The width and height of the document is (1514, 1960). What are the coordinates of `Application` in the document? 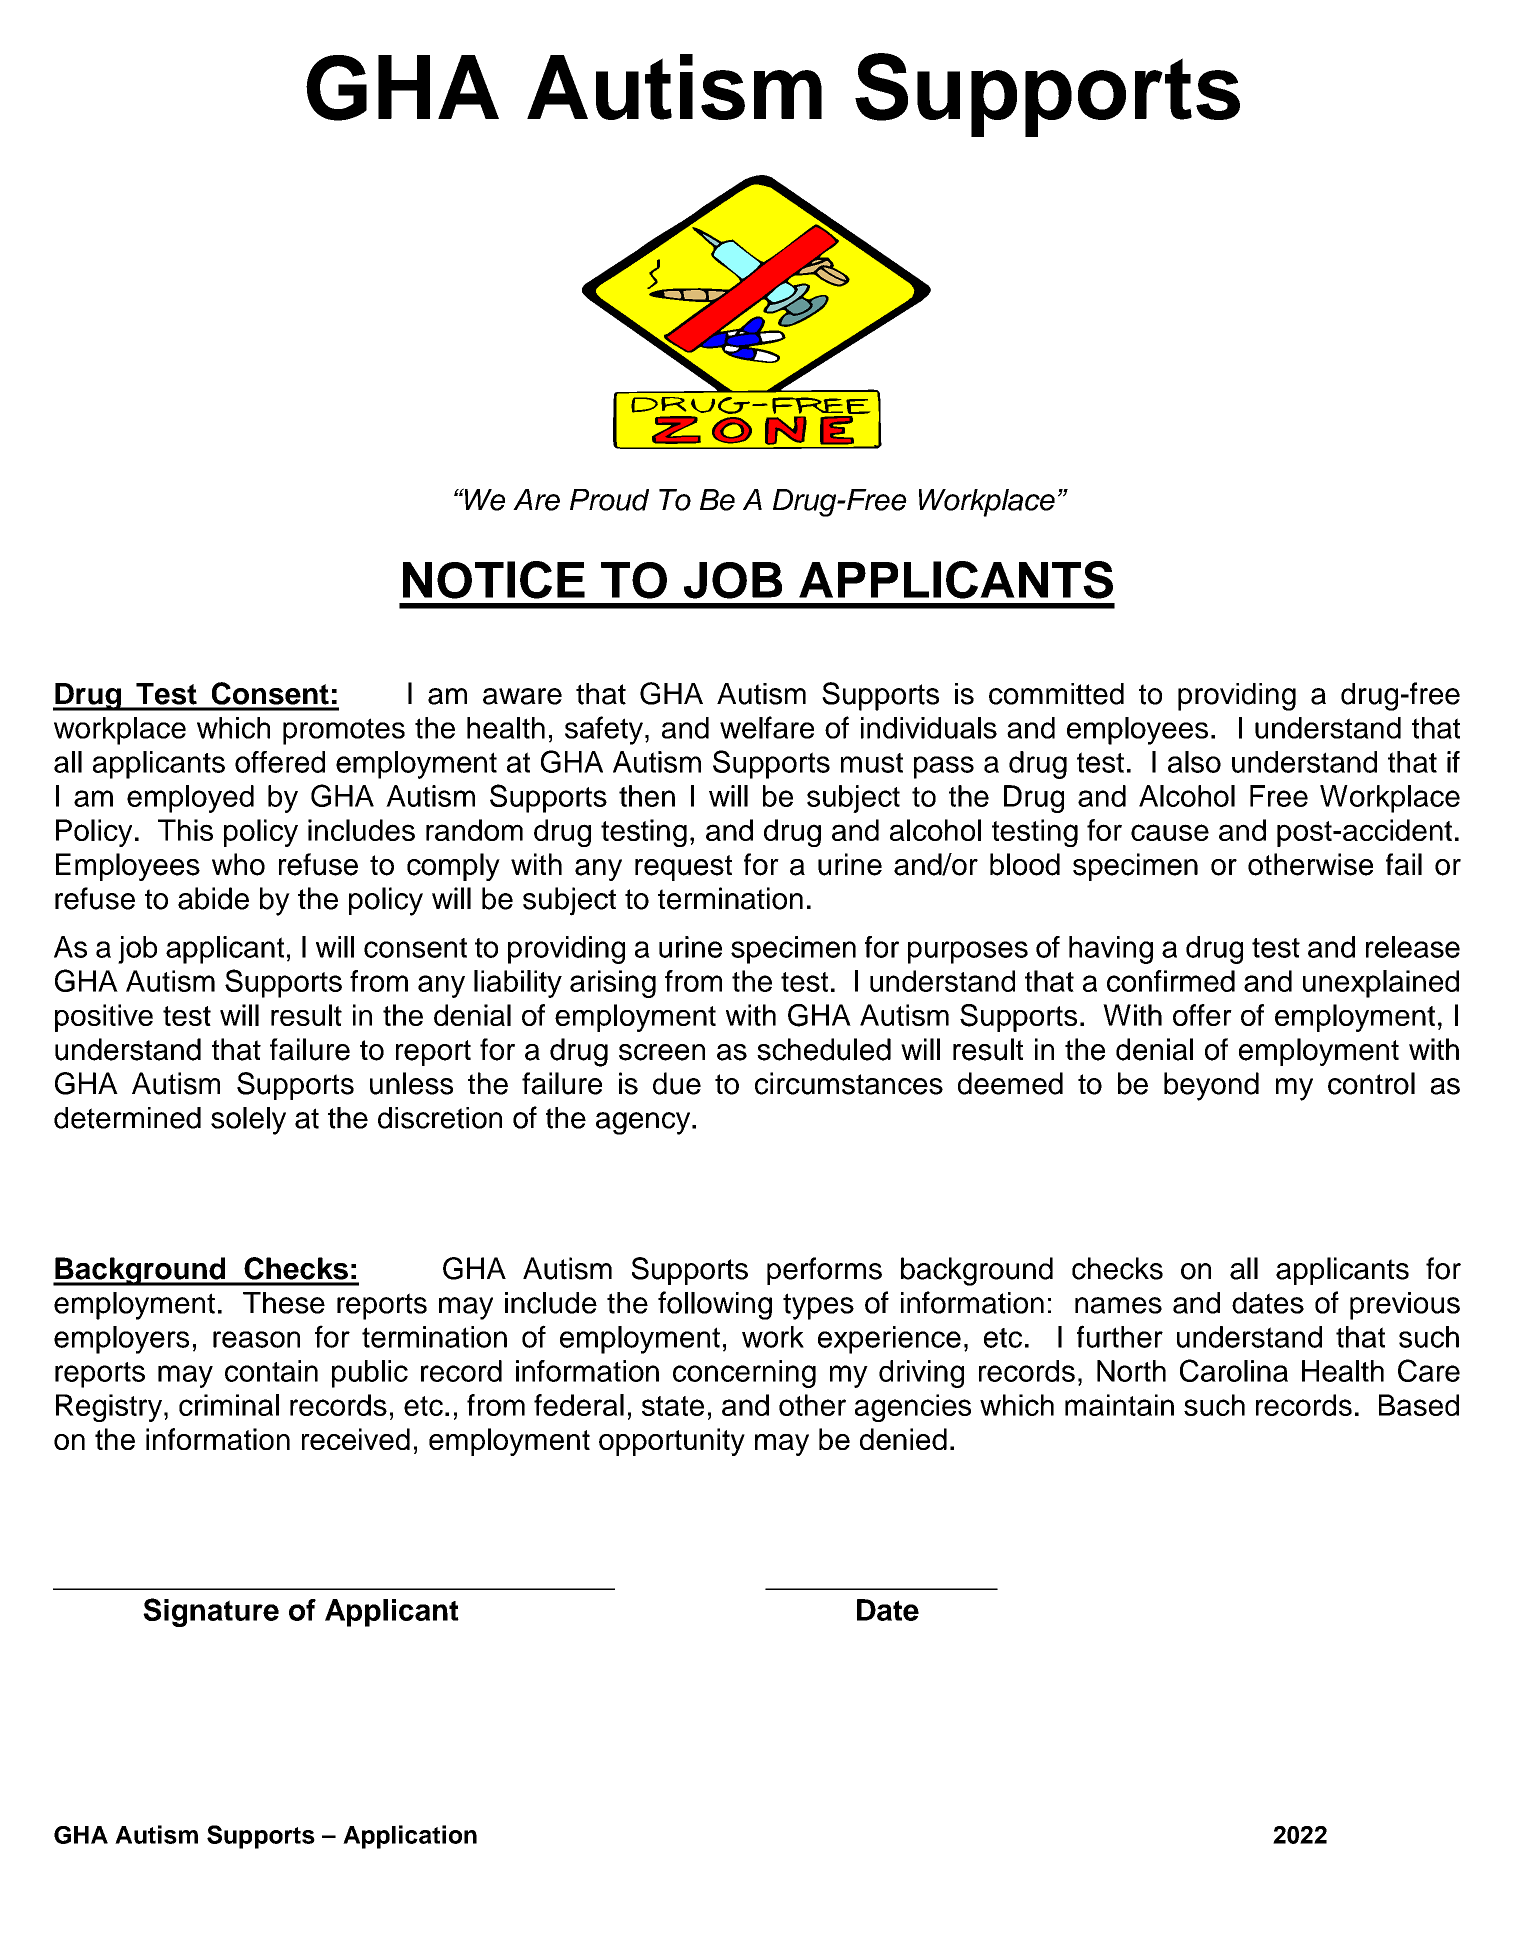 It's located at (410, 1837).
